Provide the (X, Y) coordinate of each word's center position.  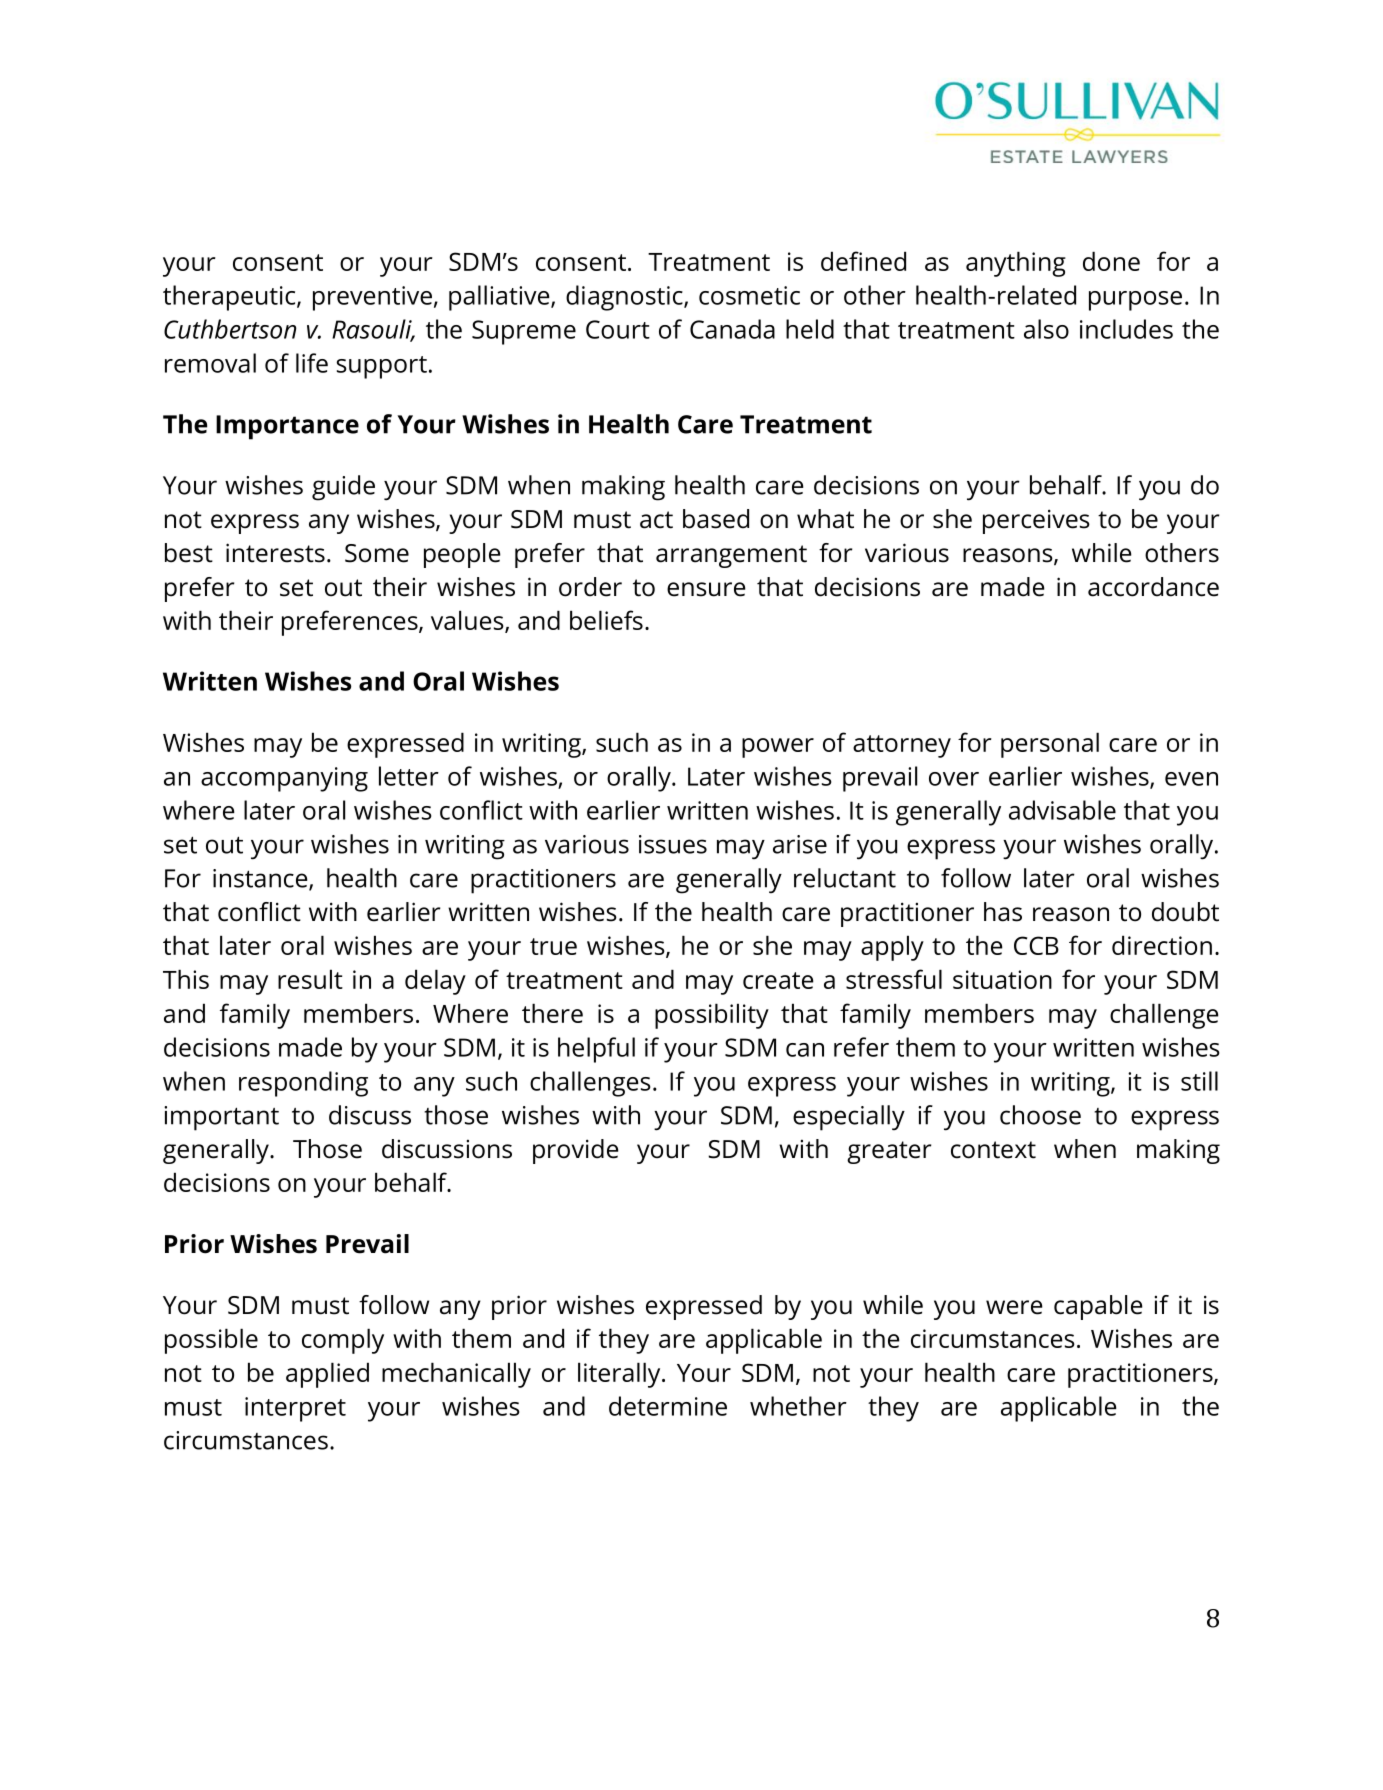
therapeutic (230, 298)
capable (1098, 1307)
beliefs (606, 620)
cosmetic (749, 295)
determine (668, 1406)
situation (1002, 979)
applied (327, 1375)
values (468, 621)
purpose (1135, 301)
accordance (1153, 587)
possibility (712, 1016)
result (310, 979)
